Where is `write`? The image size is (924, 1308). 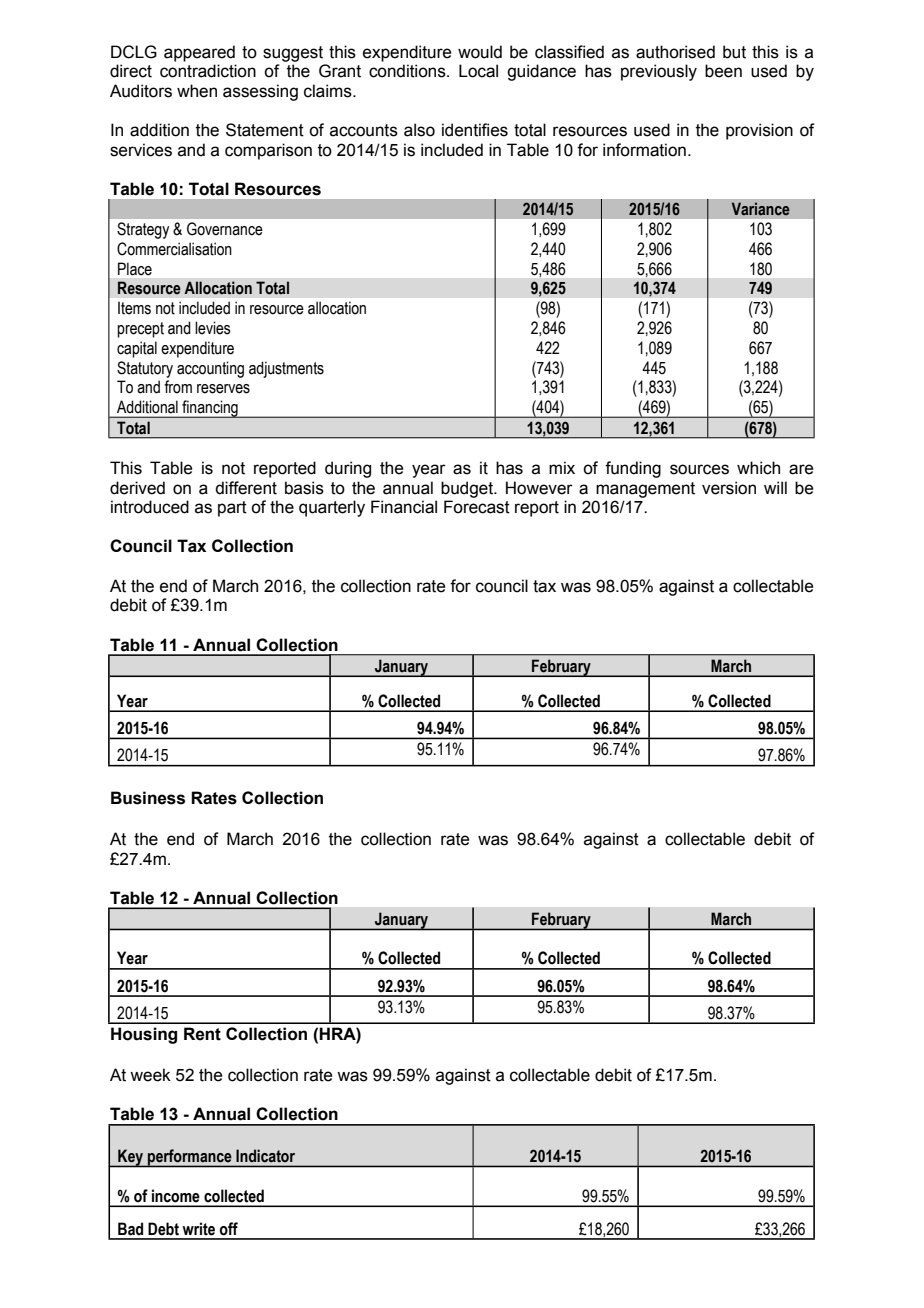 write is located at coordinates (198, 1229).
